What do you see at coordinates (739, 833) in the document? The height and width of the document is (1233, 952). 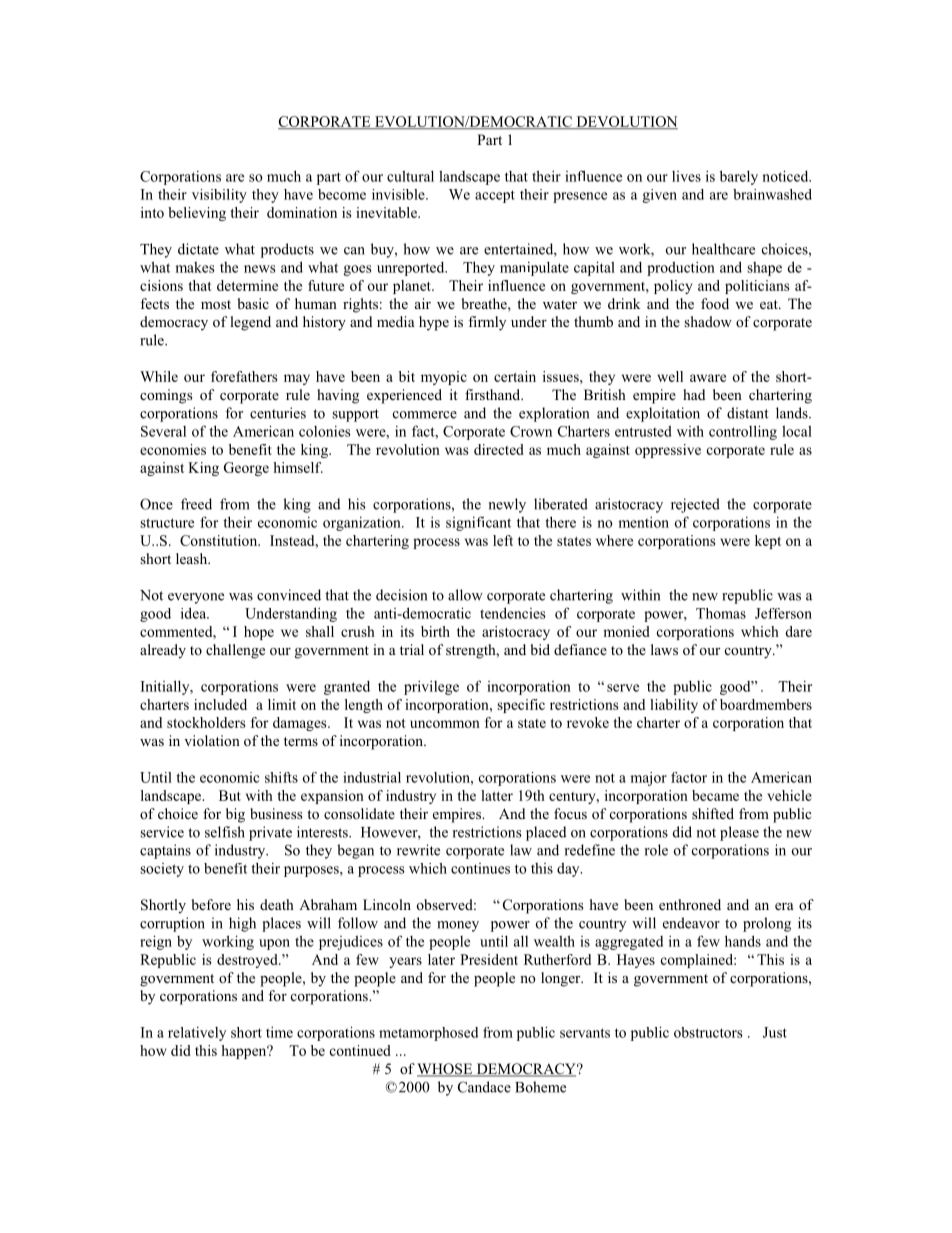 I see `please` at bounding box center [739, 833].
